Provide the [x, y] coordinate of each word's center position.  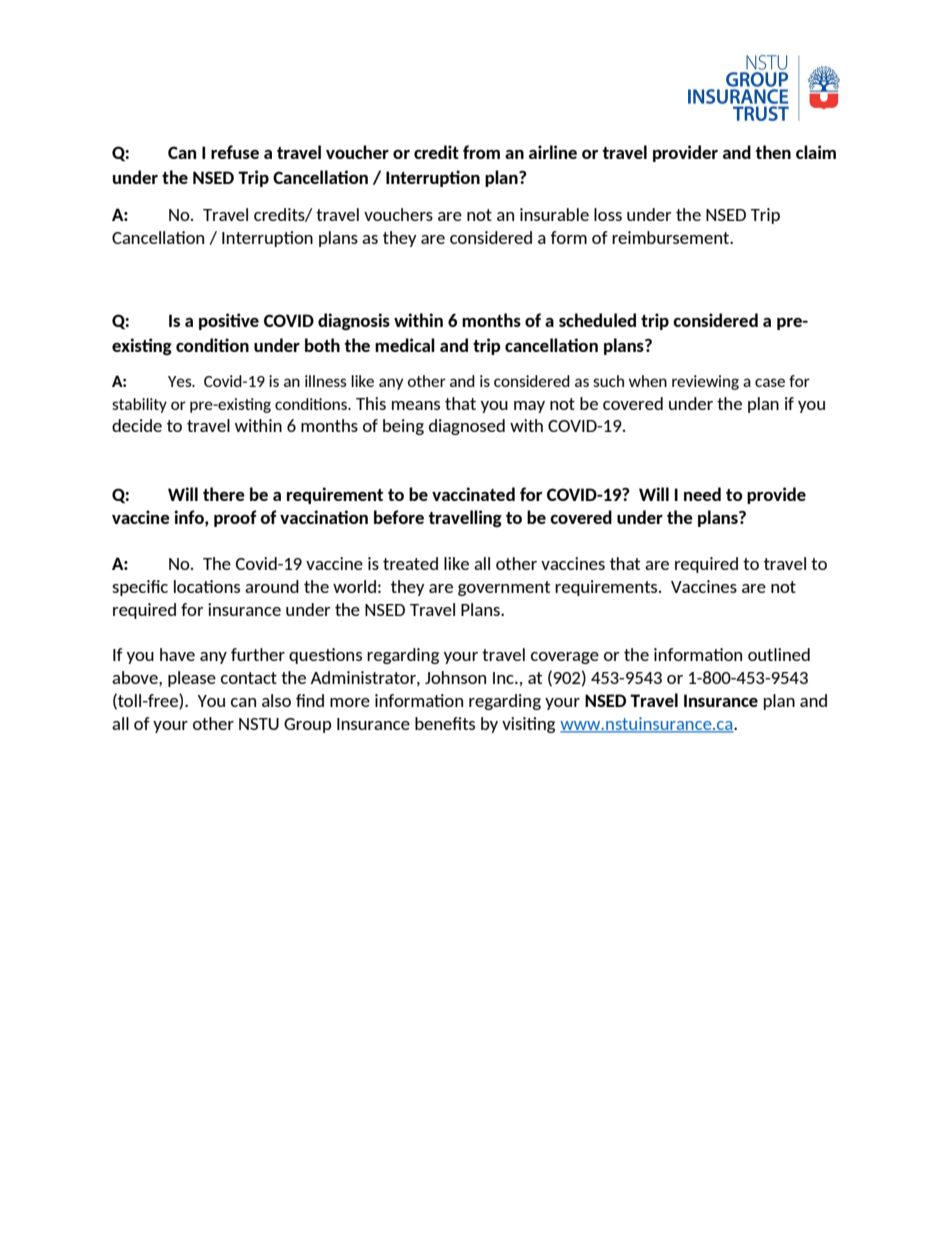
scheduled [597, 320]
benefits [445, 723]
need [702, 494]
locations [207, 586]
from [481, 152]
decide [137, 425]
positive [229, 321]
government [504, 588]
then [773, 152]
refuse [235, 152]
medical [405, 345]
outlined [779, 654]
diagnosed [467, 427]
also [276, 700]
